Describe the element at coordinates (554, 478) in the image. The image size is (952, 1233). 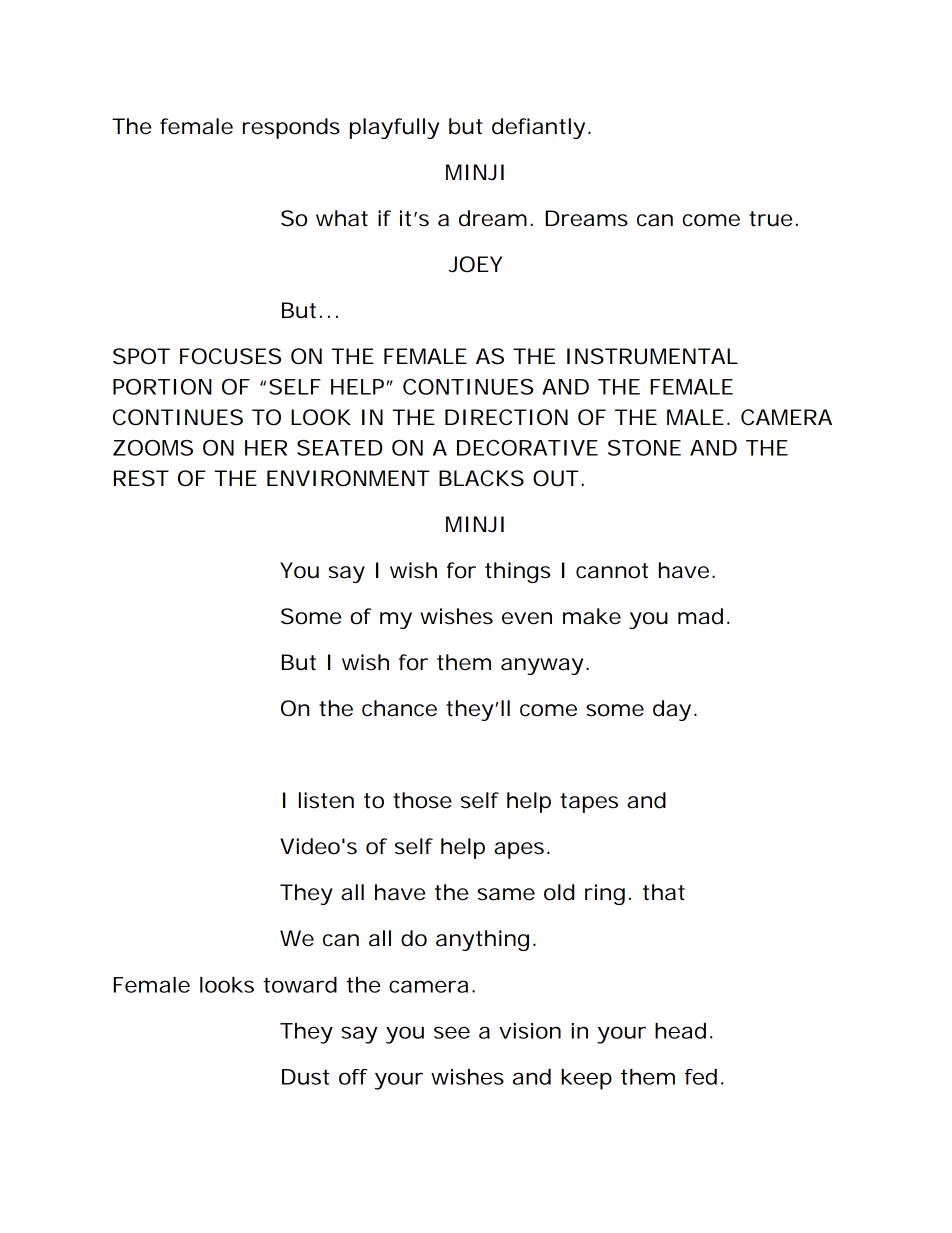
I see `OUT` at that location.
